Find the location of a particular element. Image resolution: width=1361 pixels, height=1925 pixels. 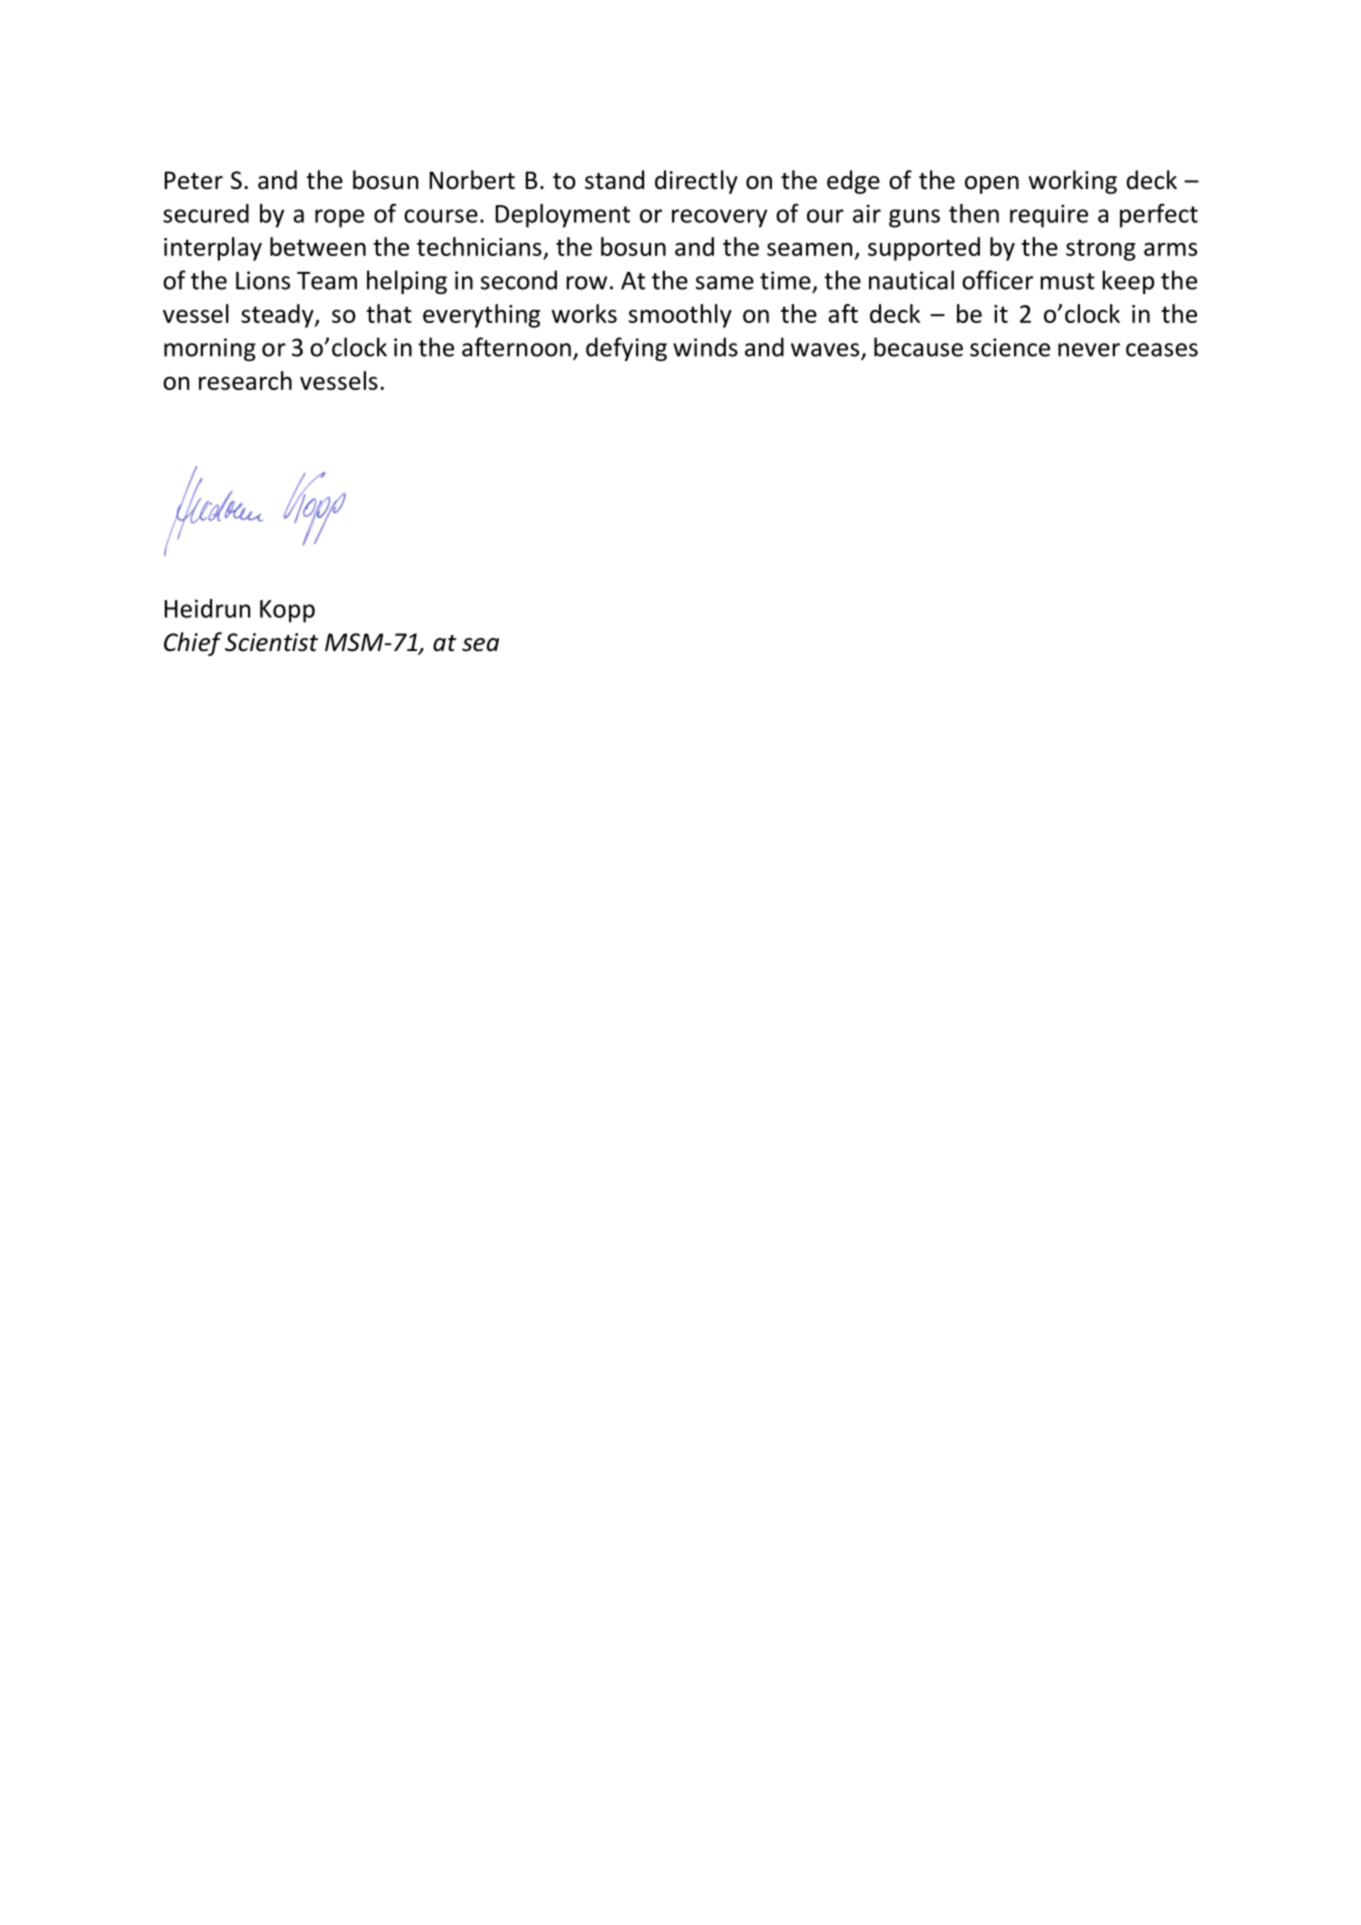

Chief is located at coordinates (193, 644).
